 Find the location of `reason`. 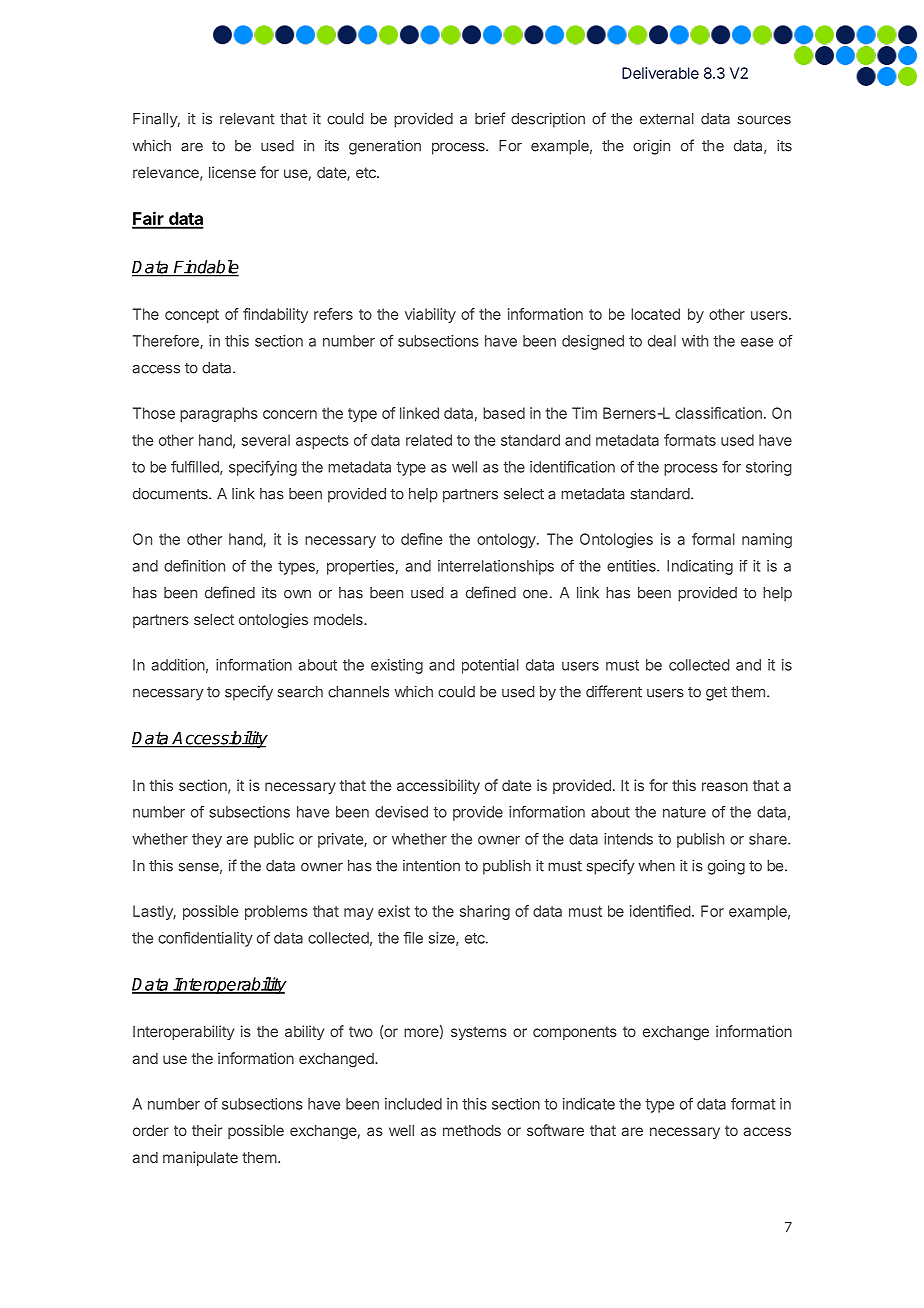

reason is located at coordinates (725, 786).
